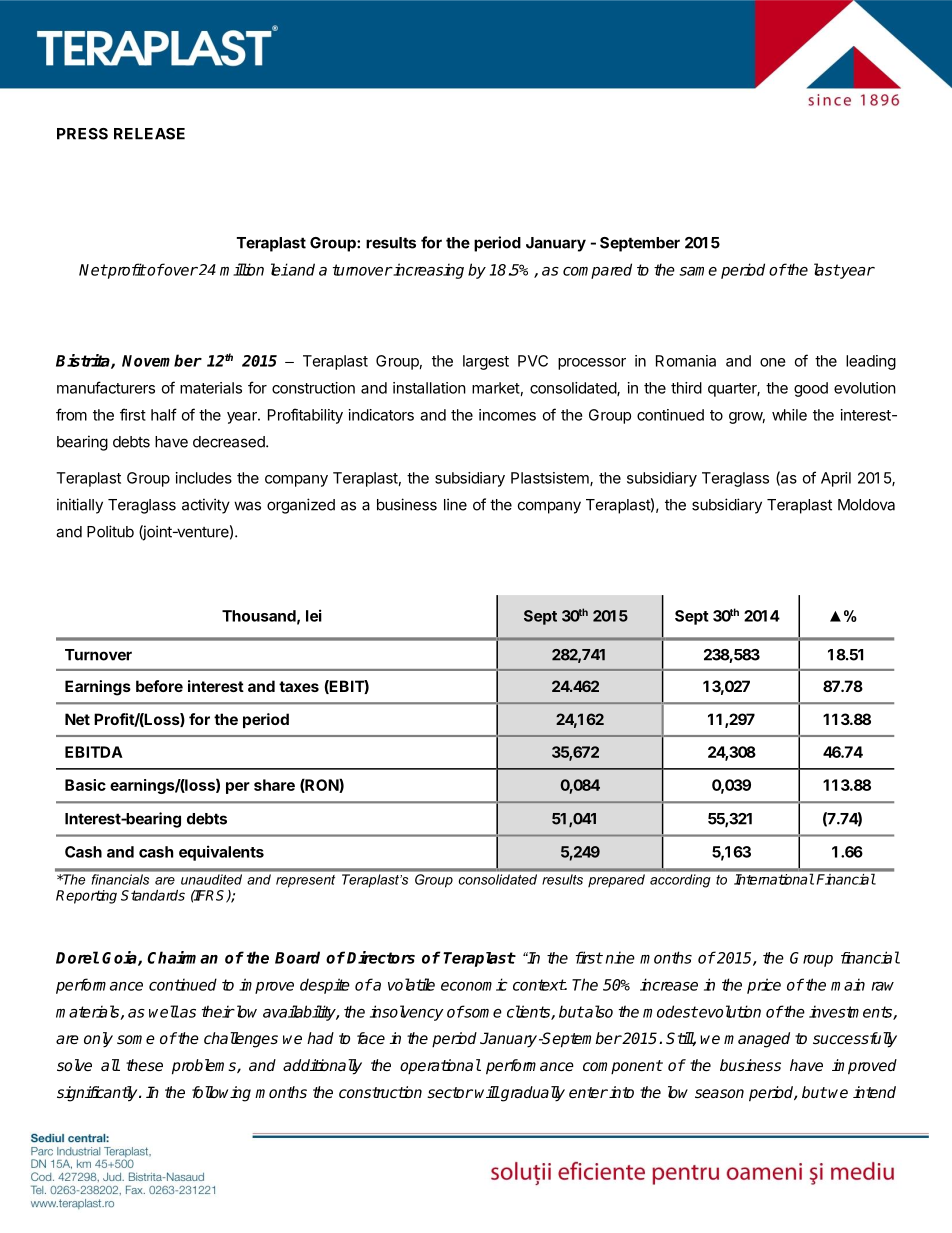 This document has height=1233, width=952. Describe the element at coordinates (698, 271) in the document. I see `same` at that location.
